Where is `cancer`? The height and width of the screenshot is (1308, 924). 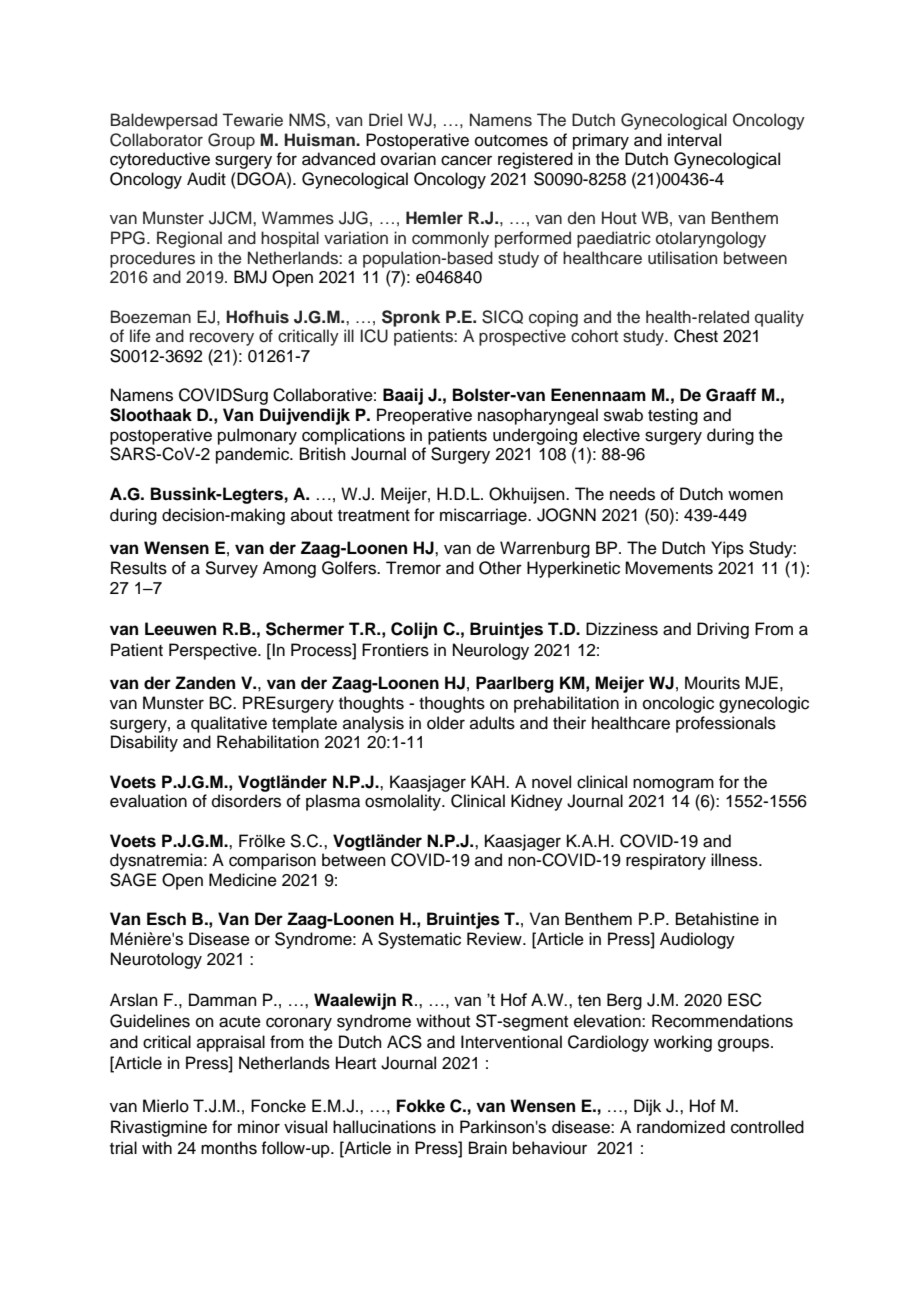
cancer is located at coordinates (466, 160).
